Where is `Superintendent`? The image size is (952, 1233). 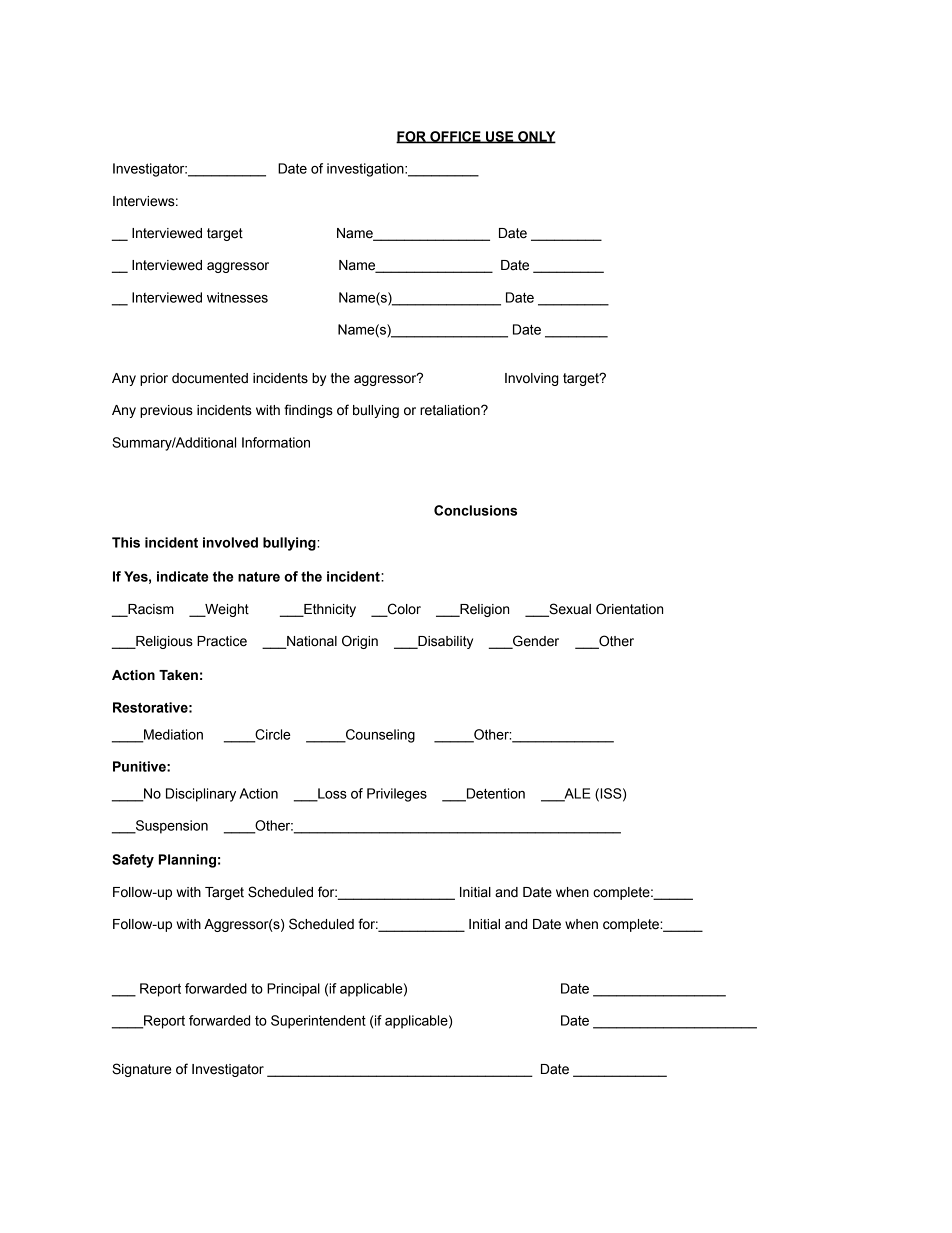
Superintendent is located at coordinates (318, 1022).
